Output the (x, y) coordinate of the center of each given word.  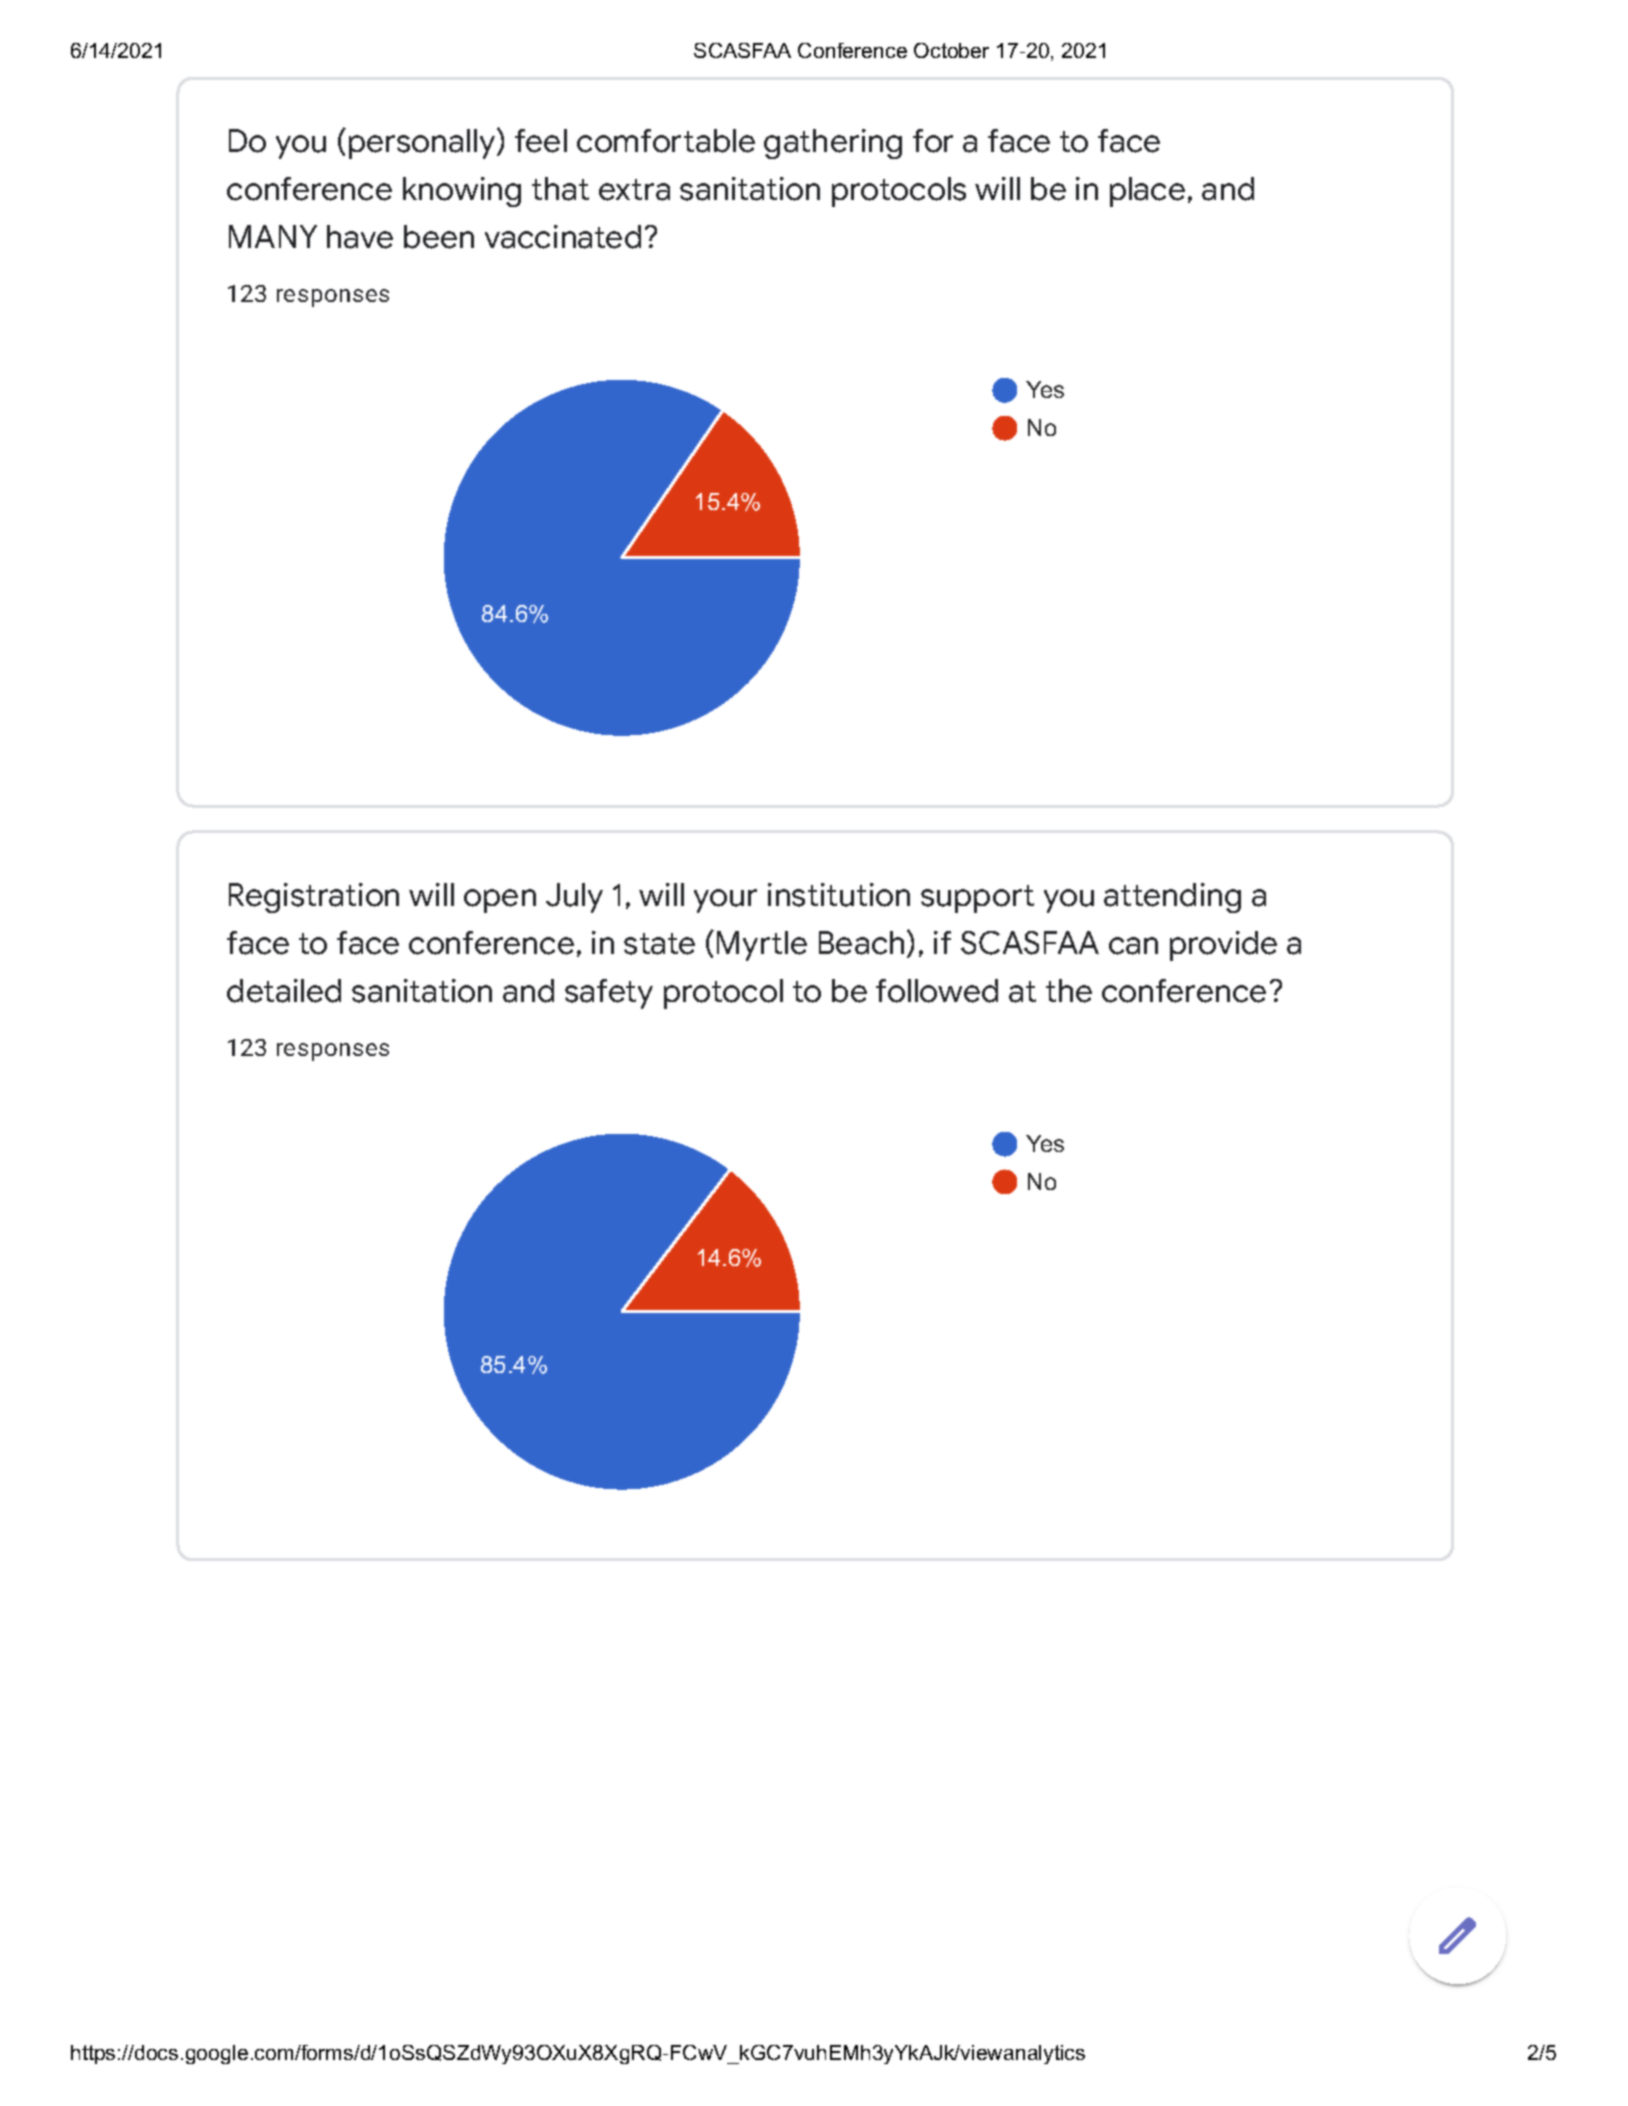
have (360, 237)
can (1133, 946)
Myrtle (762, 946)
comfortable (666, 141)
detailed (284, 991)
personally (423, 143)
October (951, 50)
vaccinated (563, 237)
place (1147, 192)
